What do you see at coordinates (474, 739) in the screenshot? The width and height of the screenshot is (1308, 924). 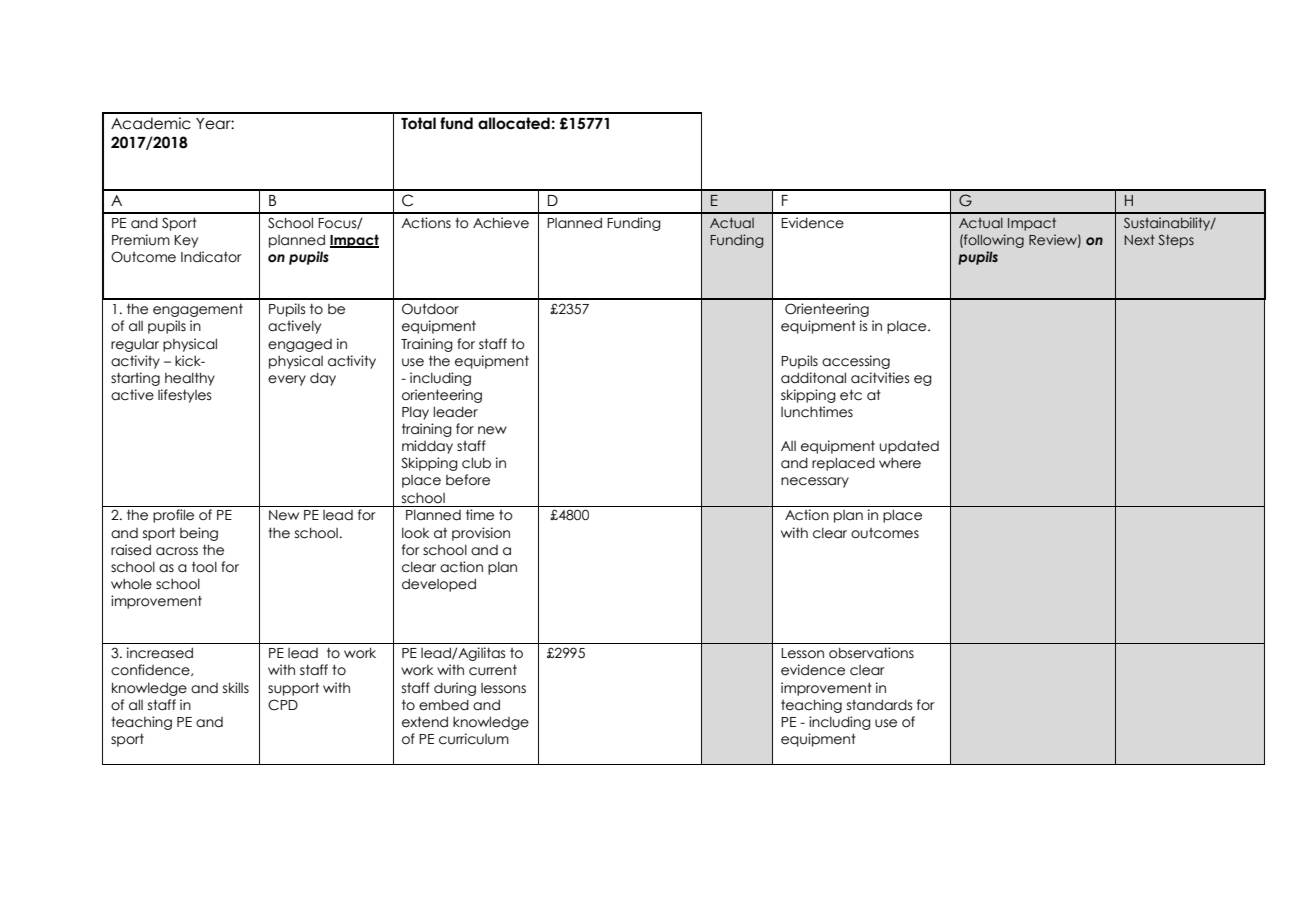 I see `curriculum` at bounding box center [474, 739].
